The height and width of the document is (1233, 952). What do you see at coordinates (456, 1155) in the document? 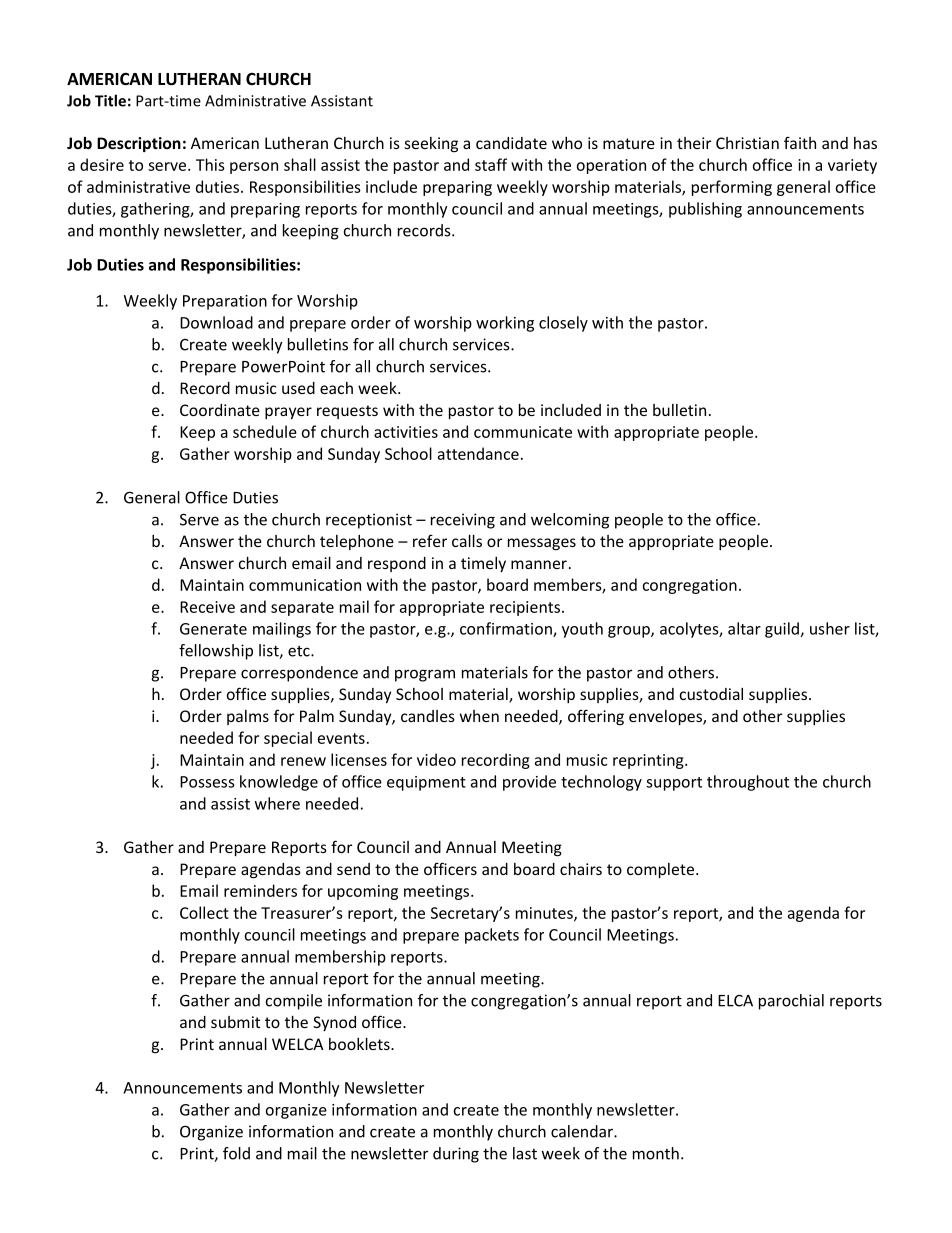
I see `during` at bounding box center [456, 1155].
